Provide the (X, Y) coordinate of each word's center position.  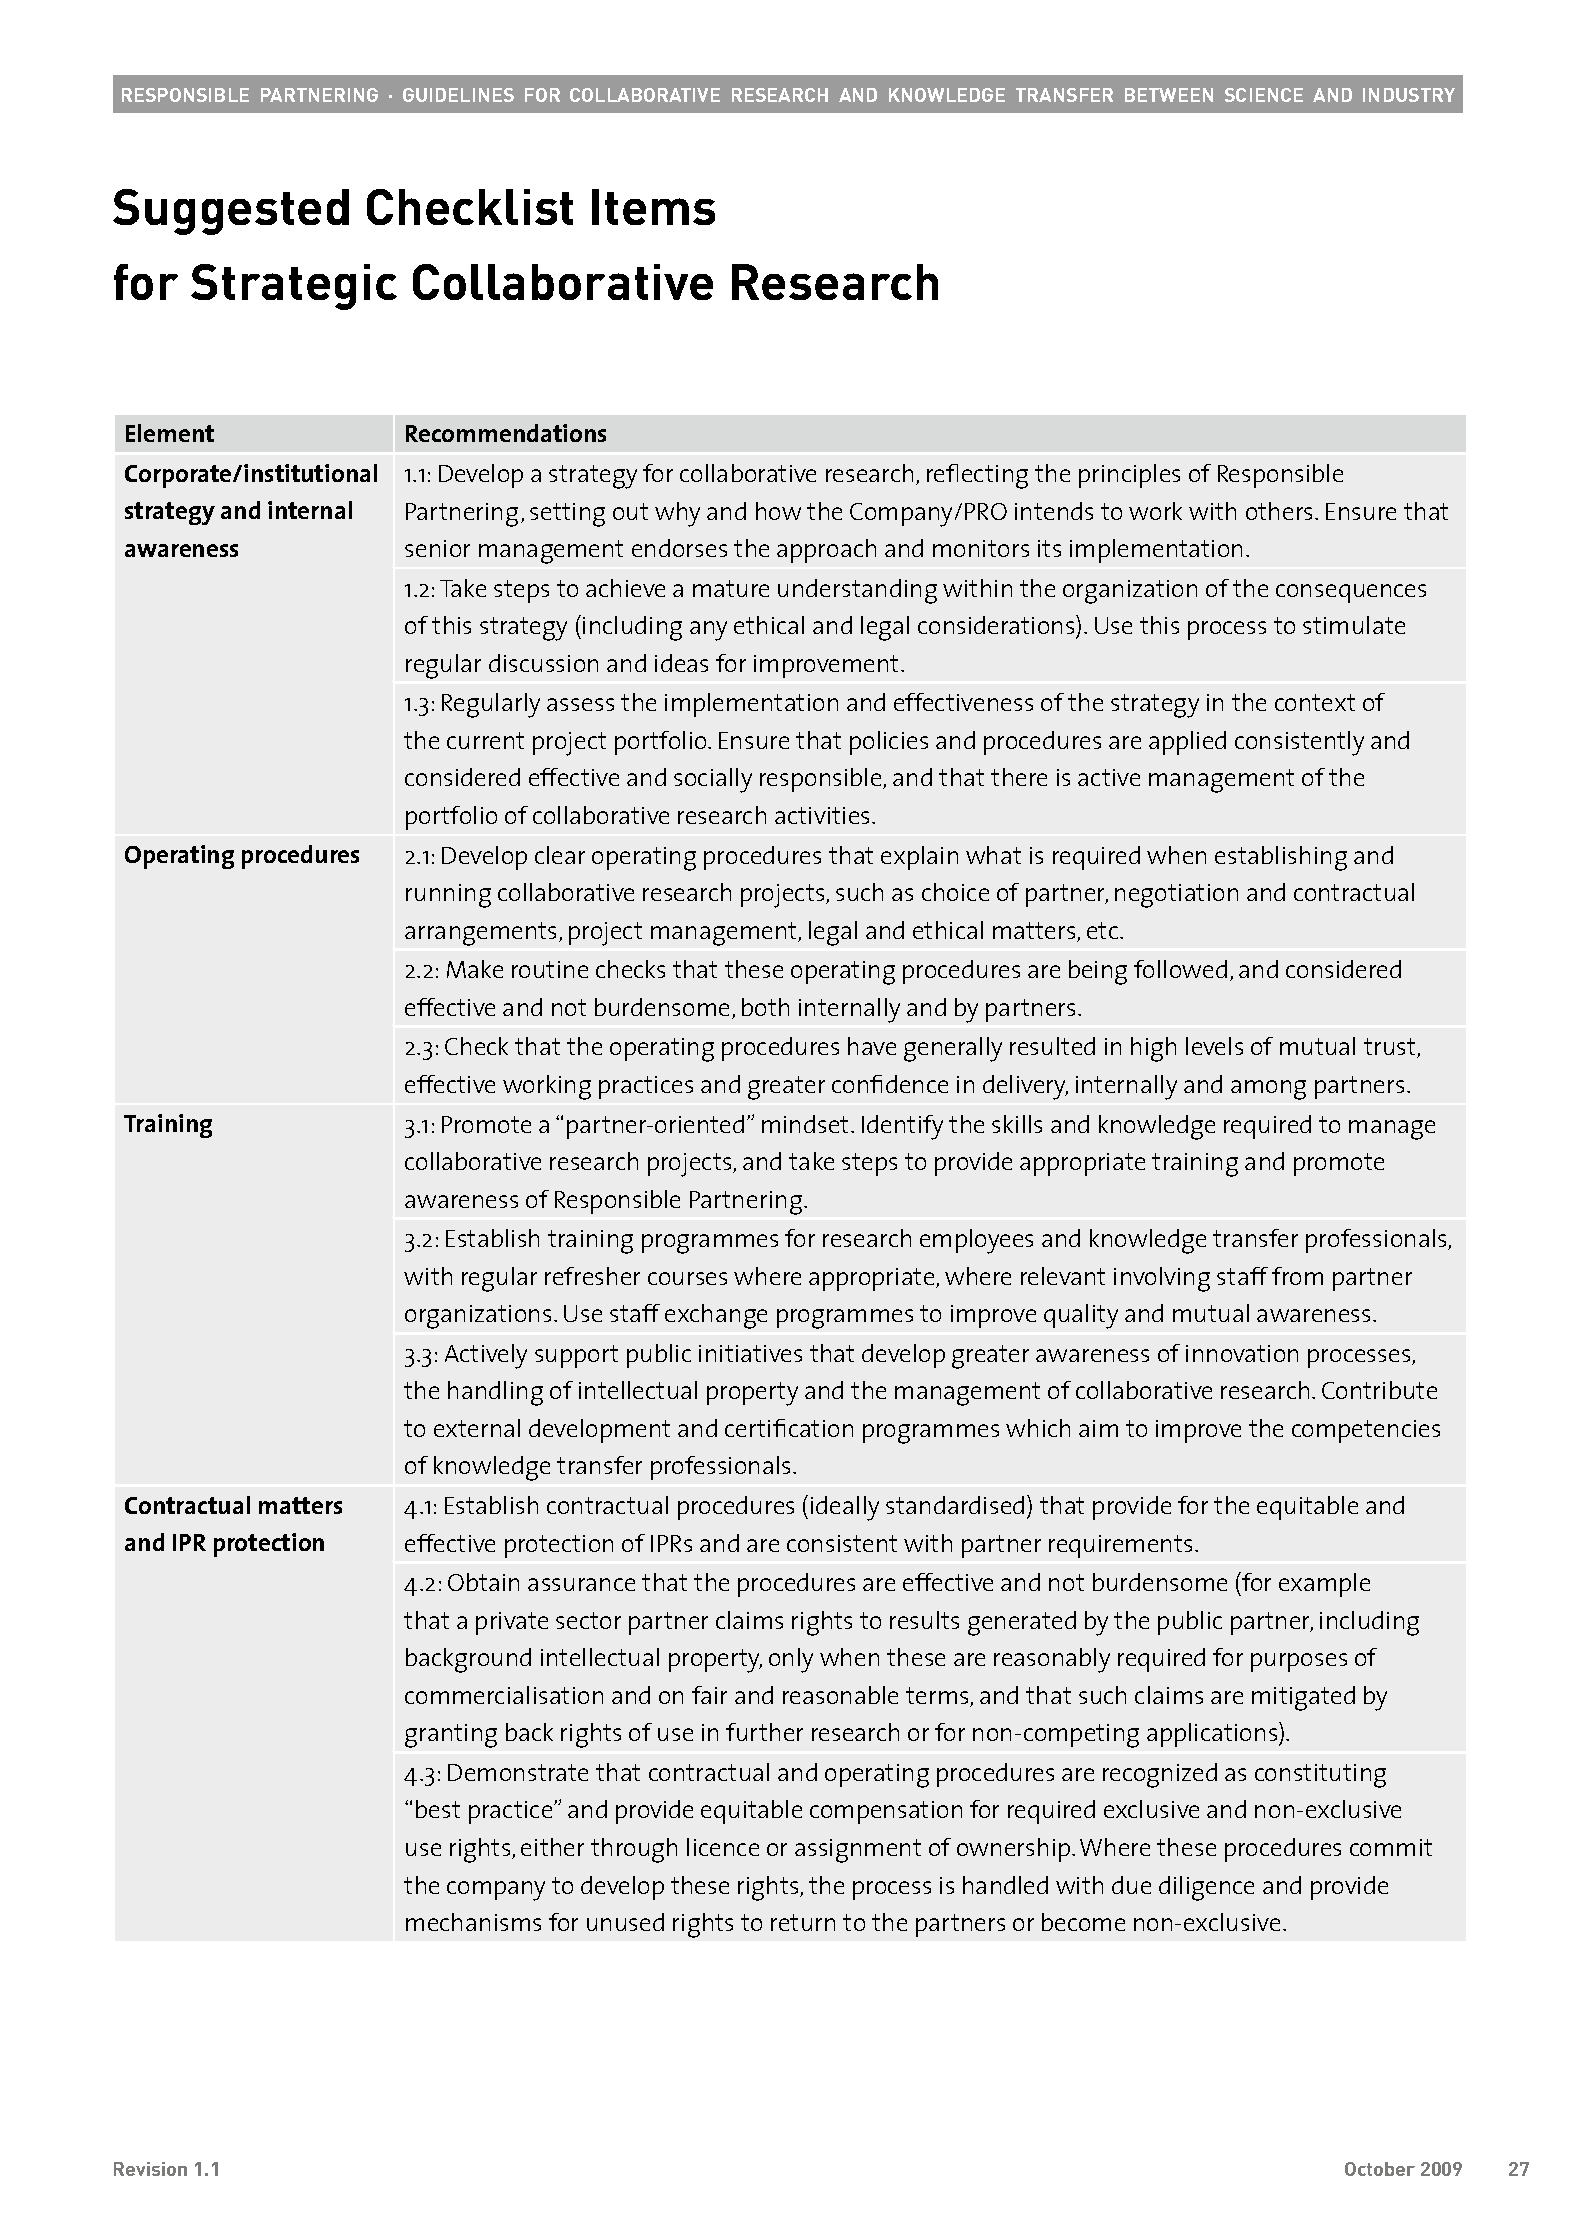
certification (789, 1428)
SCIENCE (1264, 95)
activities (824, 815)
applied (1187, 743)
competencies (1366, 1431)
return (803, 1922)
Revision (150, 2169)
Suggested (231, 212)
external (477, 1428)
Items (653, 207)
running (448, 896)
